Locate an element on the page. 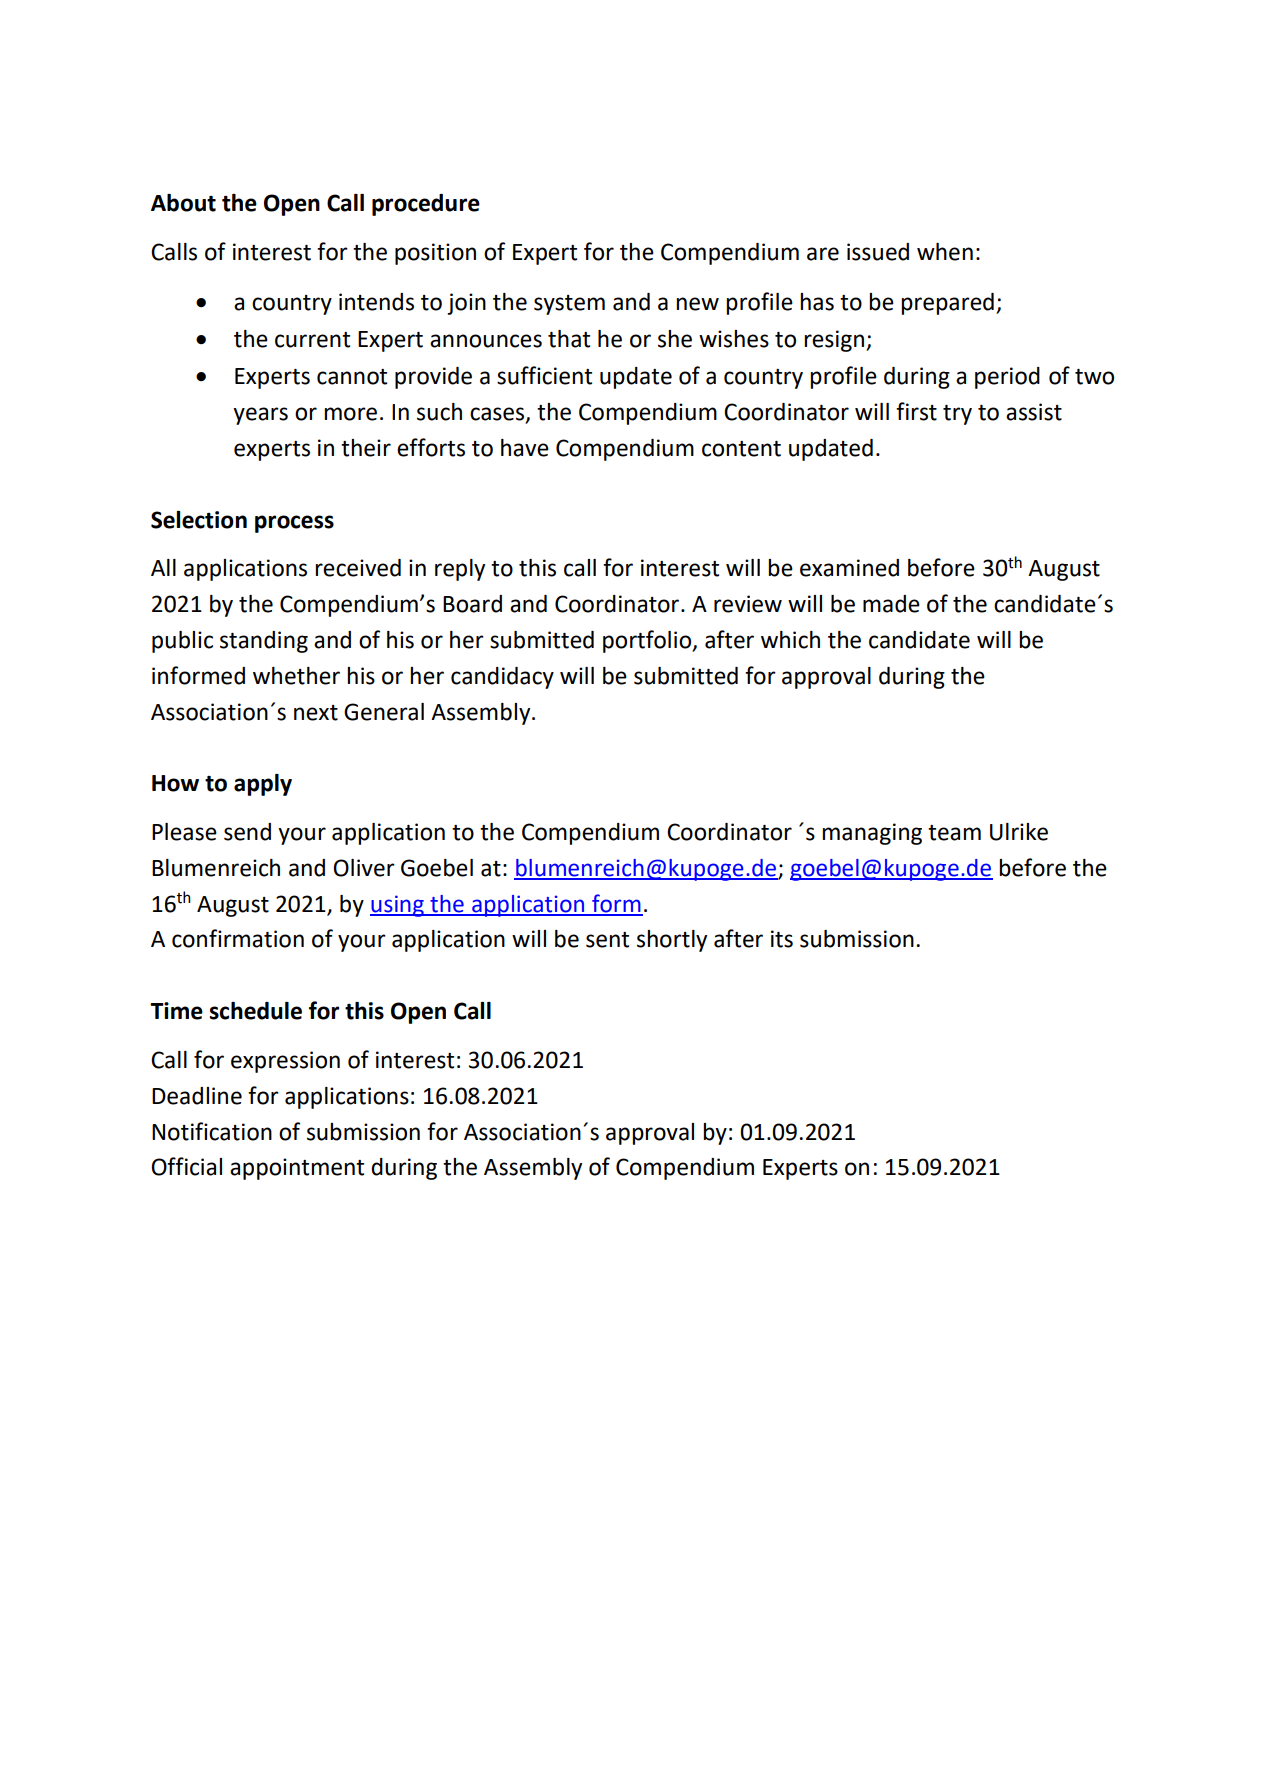 Image resolution: width=1267 pixels, height=1792 pixels. made is located at coordinates (891, 604).
